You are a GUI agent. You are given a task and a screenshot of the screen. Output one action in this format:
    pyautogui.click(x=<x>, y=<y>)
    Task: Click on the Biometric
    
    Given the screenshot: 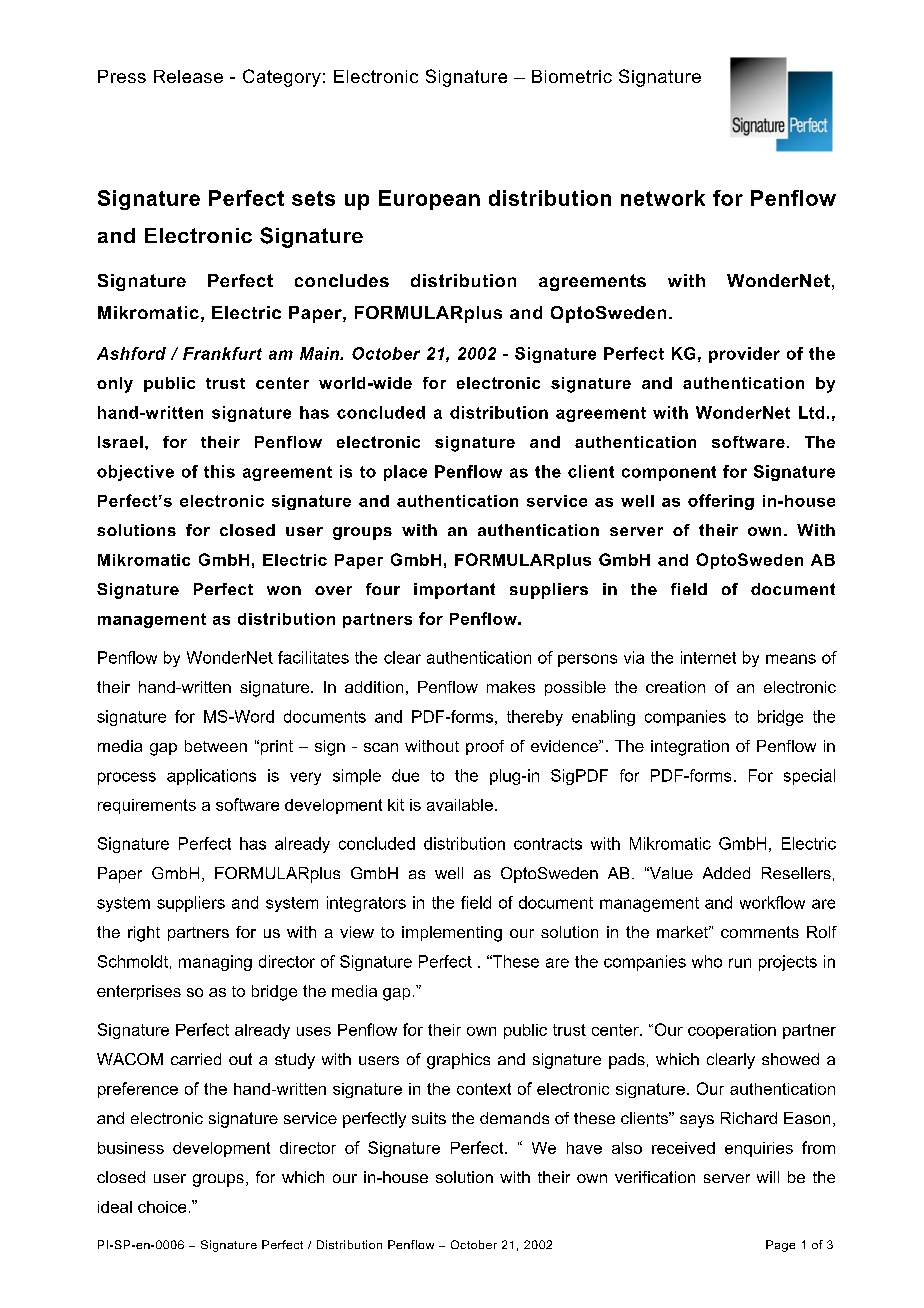 What is the action you would take?
    pyautogui.click(x=572, y=76)
